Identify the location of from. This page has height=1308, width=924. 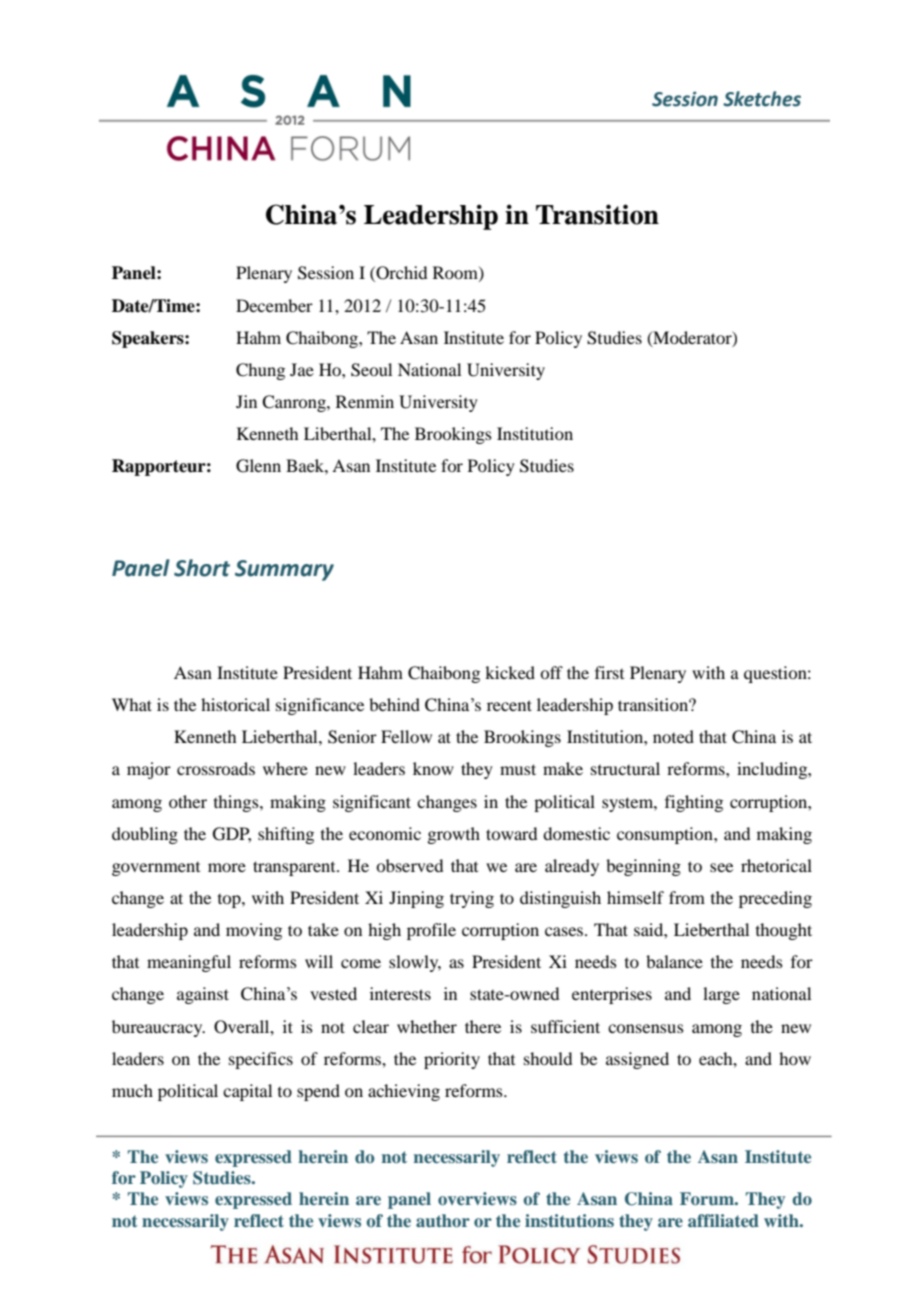
(687, 897).
